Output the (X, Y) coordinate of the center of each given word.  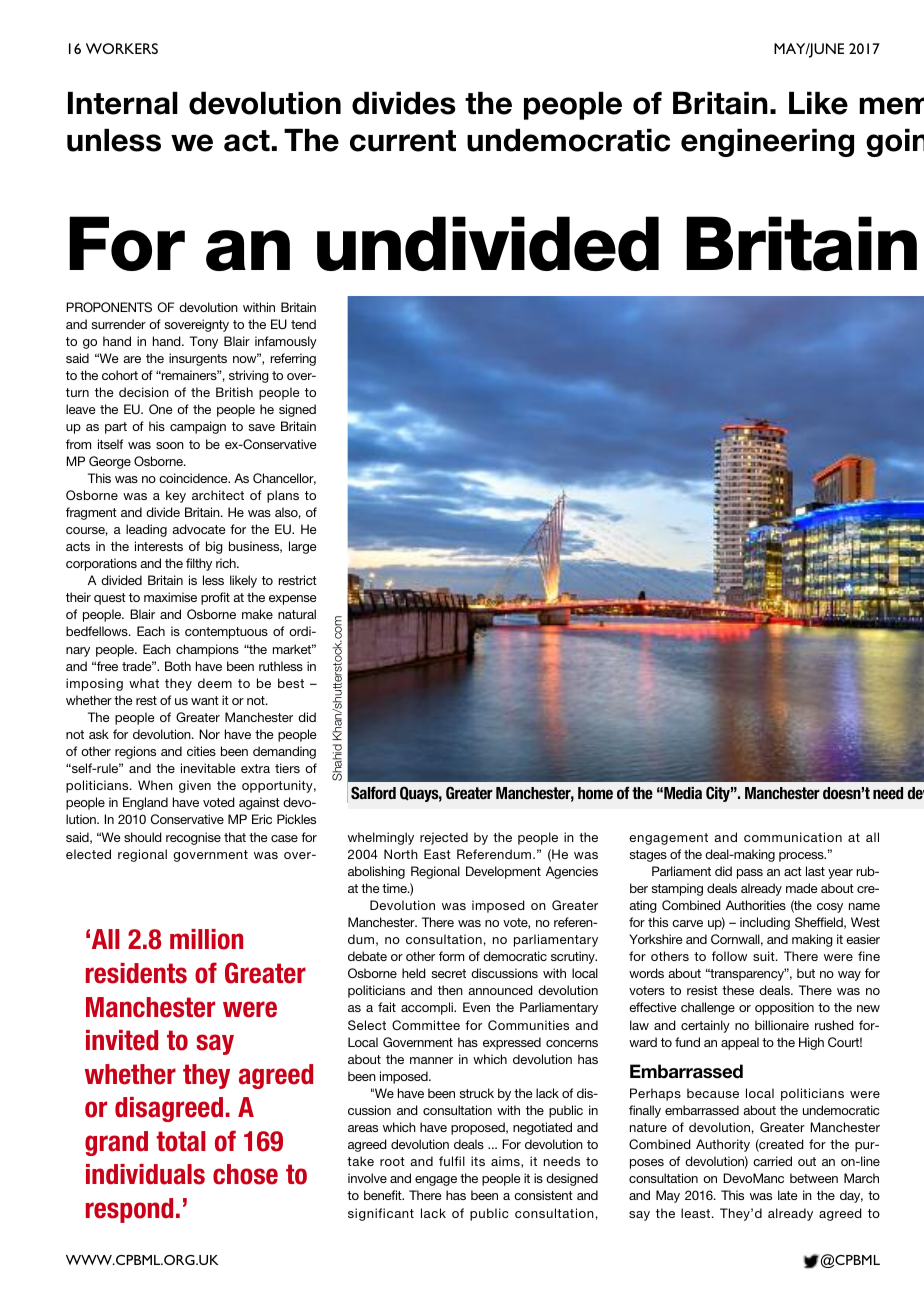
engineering (767, 143)
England (145, 803)
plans (283, 496)
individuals (145, 1174)
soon (170, 445)
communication (793, 837)
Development (503, 872)
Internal (123, 103)
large (303, 547)
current (403, 141)
